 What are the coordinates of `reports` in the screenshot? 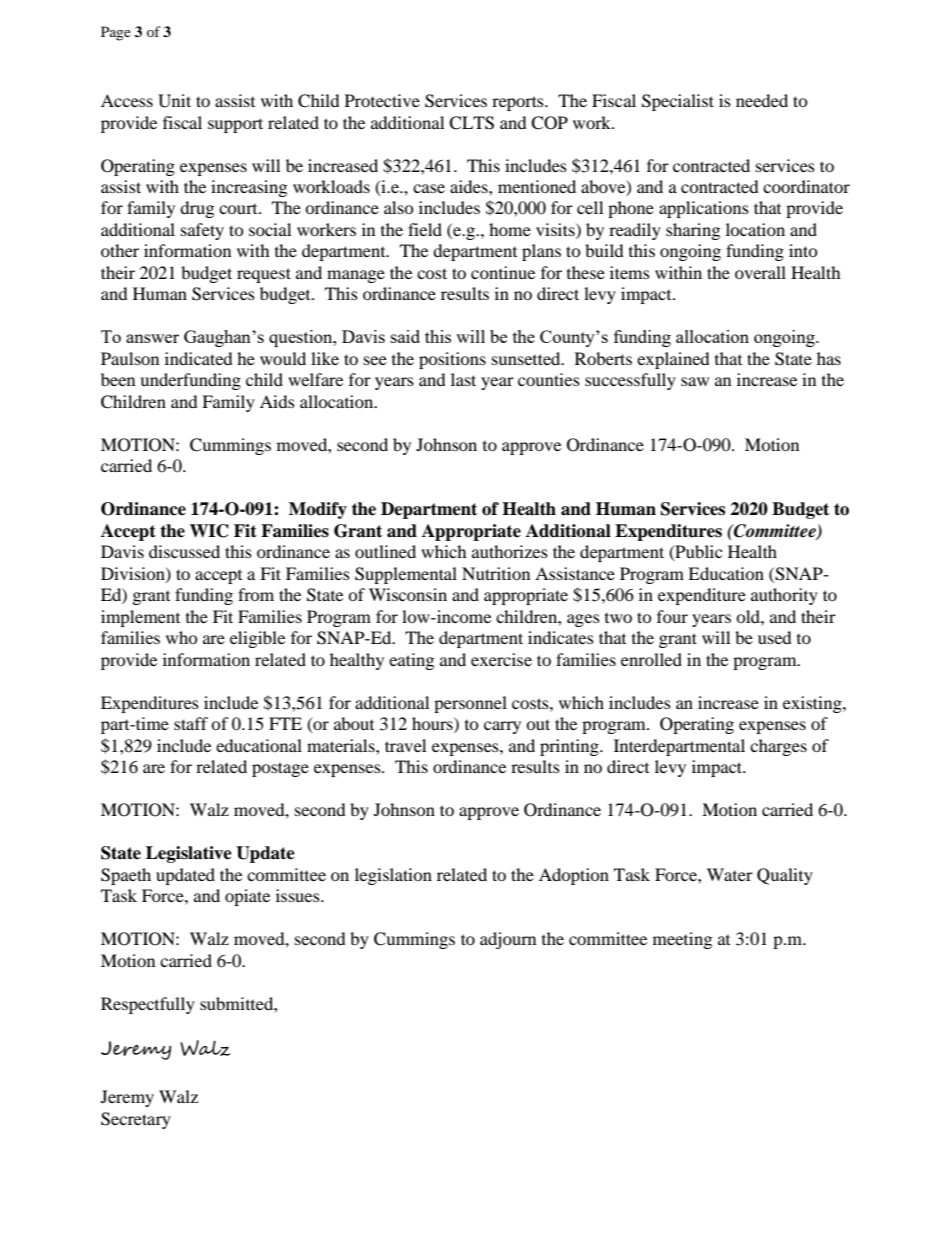 It's located at (519, 103).
